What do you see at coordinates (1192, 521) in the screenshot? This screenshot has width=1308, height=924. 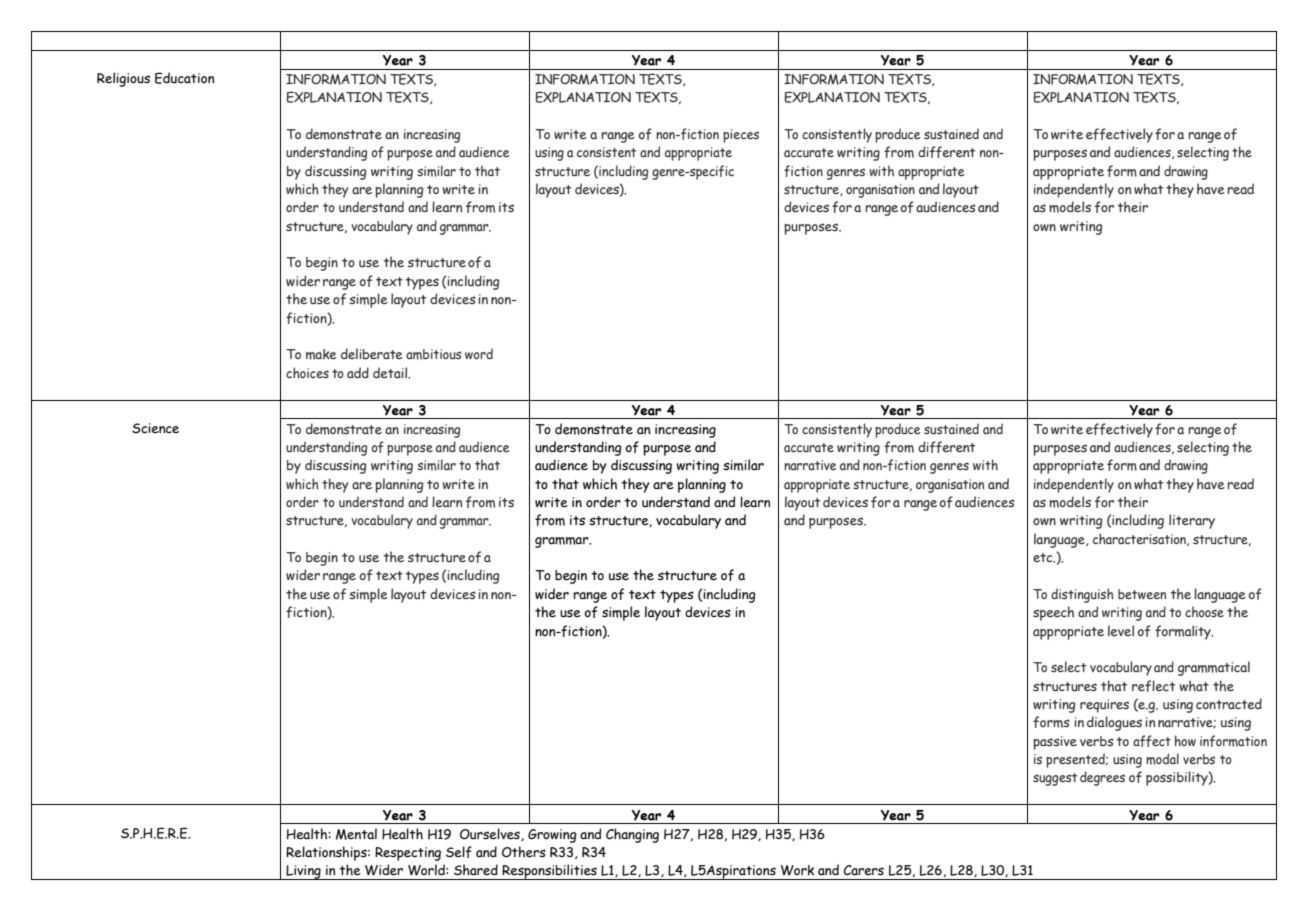 I see `literary` at bounding box center [1192, 521].
